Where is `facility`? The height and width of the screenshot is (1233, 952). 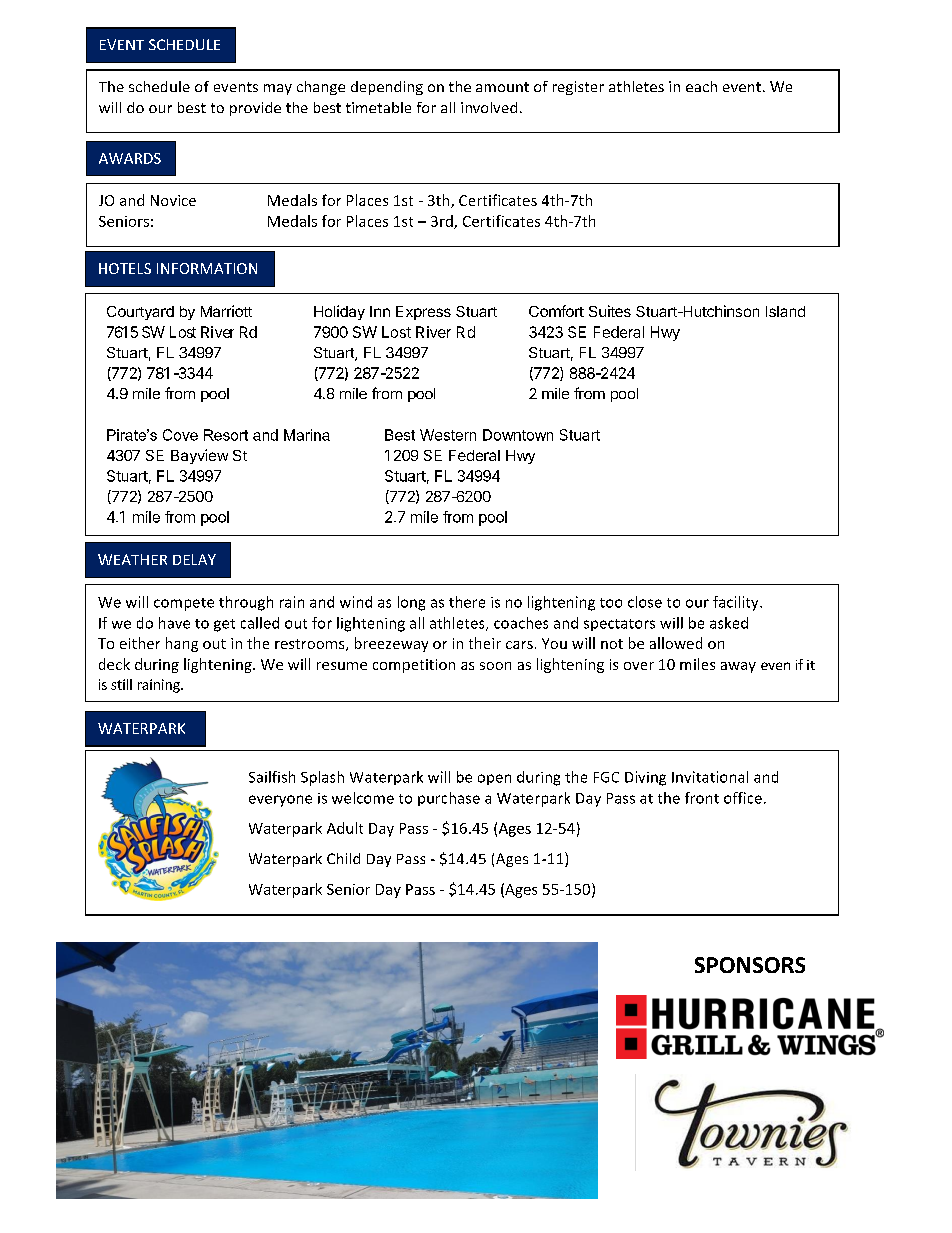
facility is located at coordinates (737, 603).
